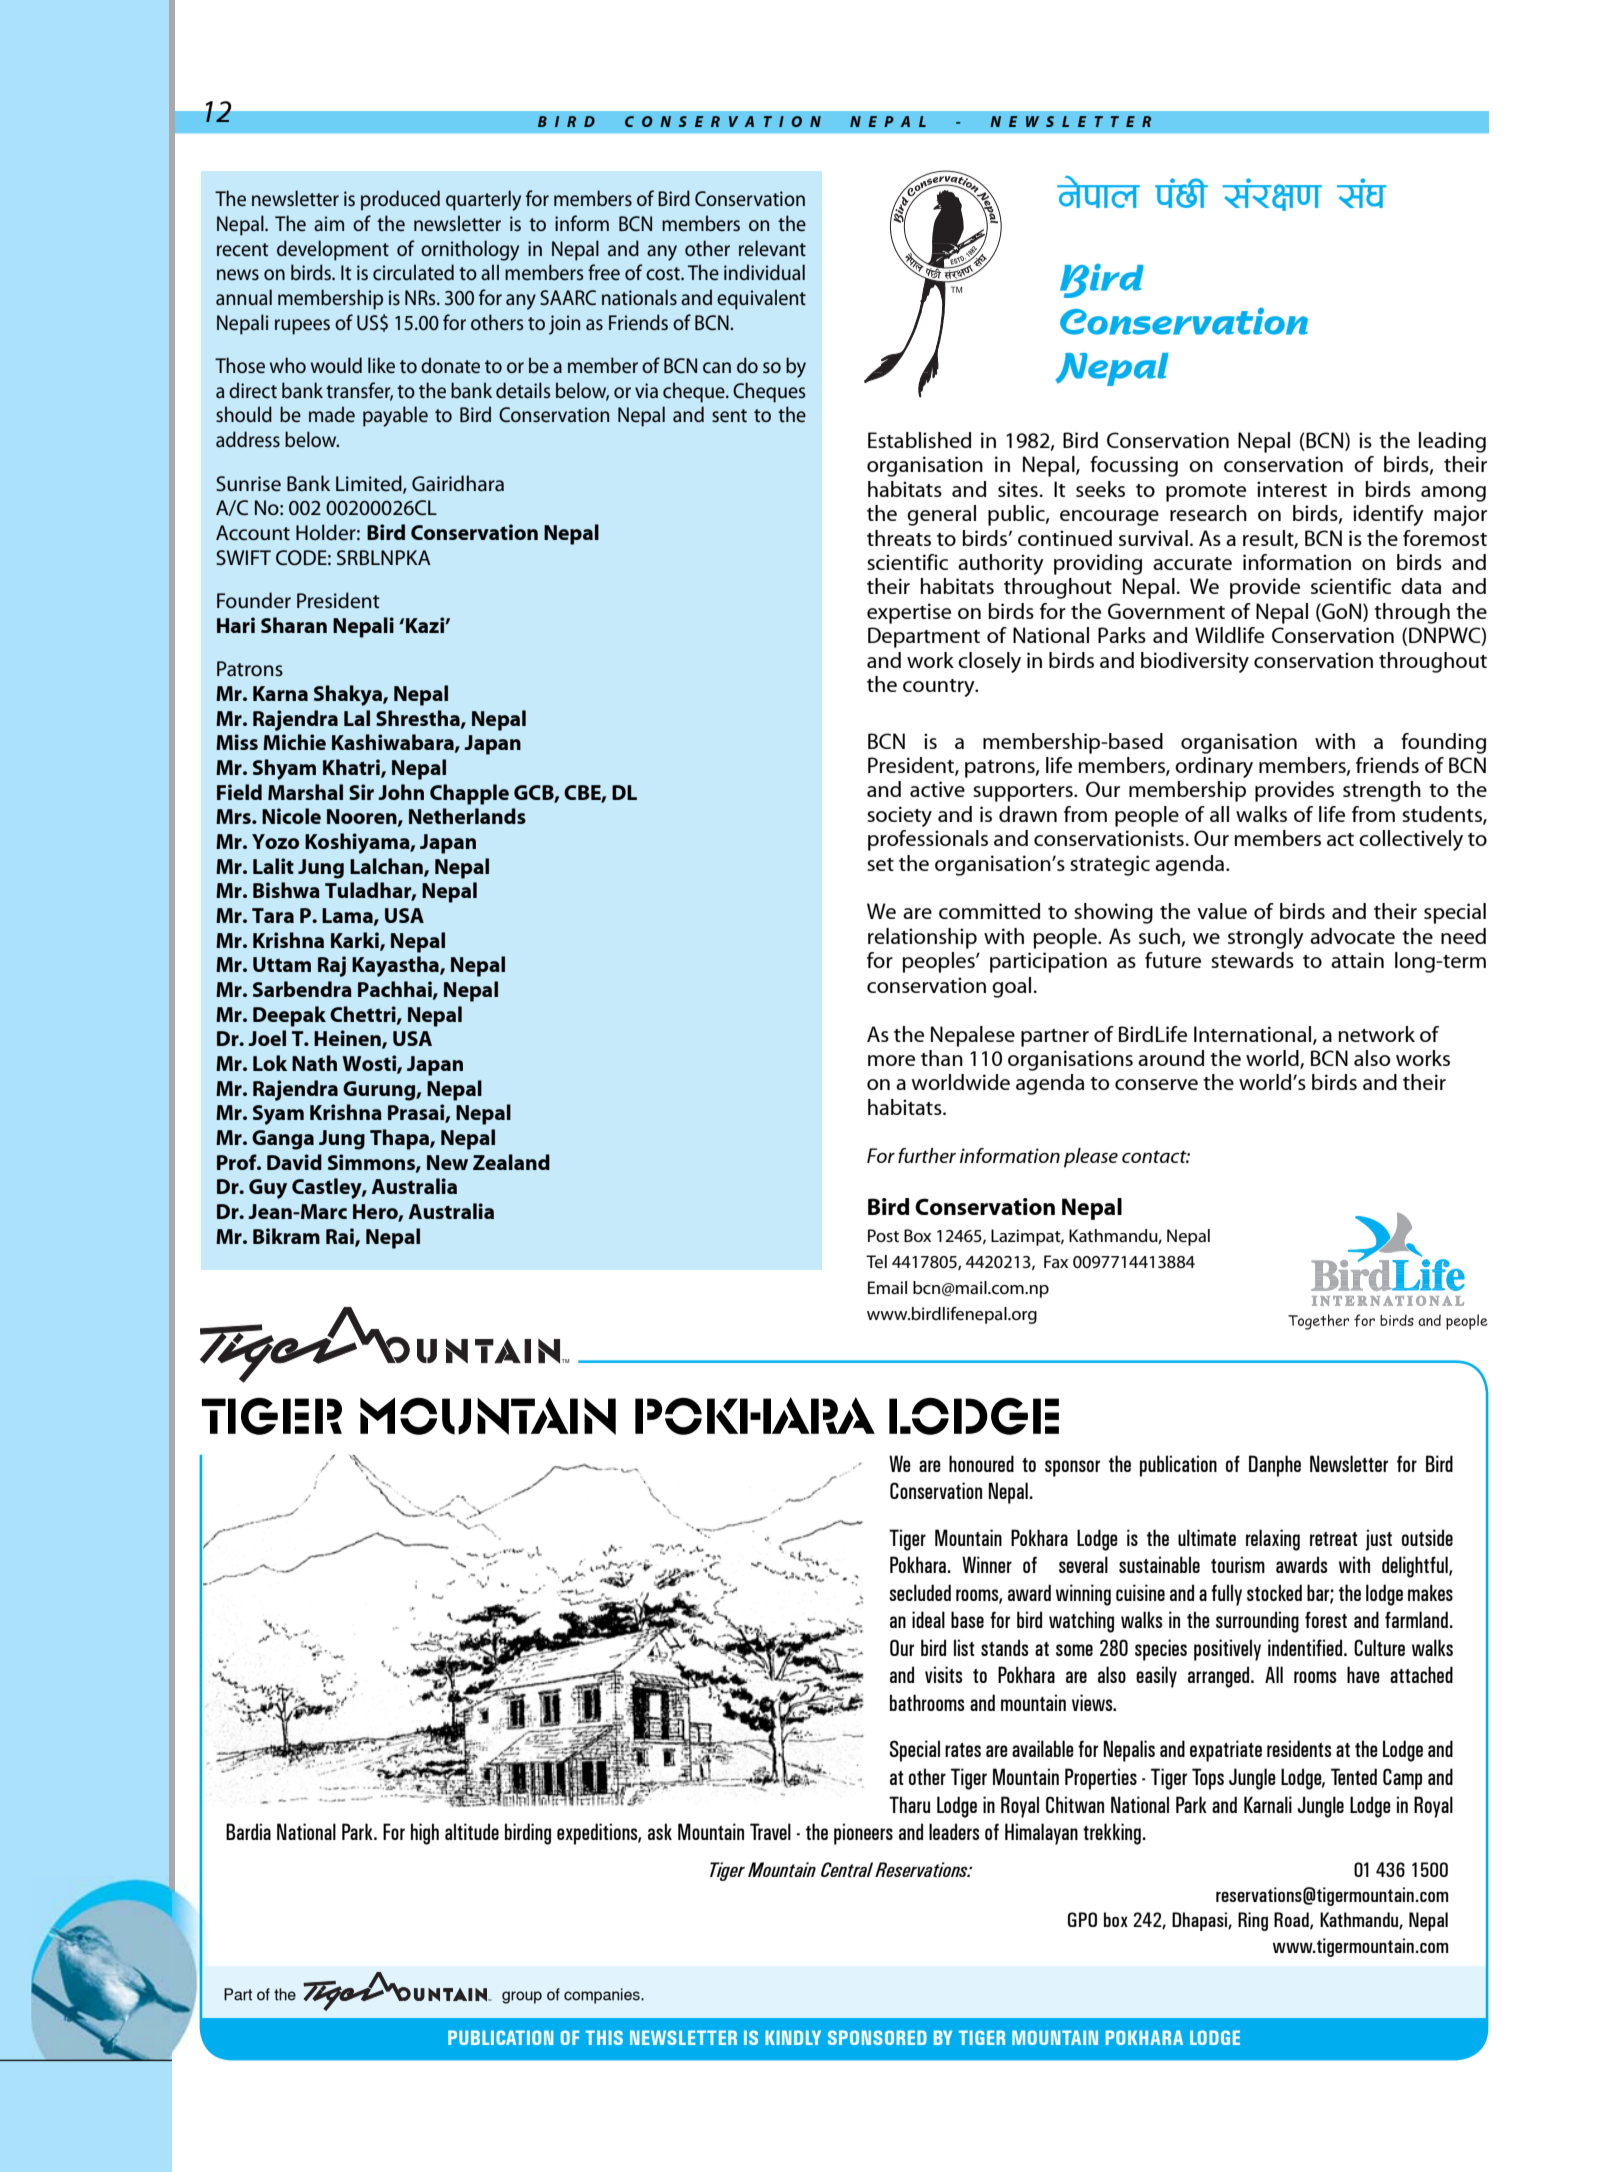 The height and width of the screenshot is (2172, 1600). Describe the element at coordinates (891, 1060) in the screenshot. I see `more` at that location.
